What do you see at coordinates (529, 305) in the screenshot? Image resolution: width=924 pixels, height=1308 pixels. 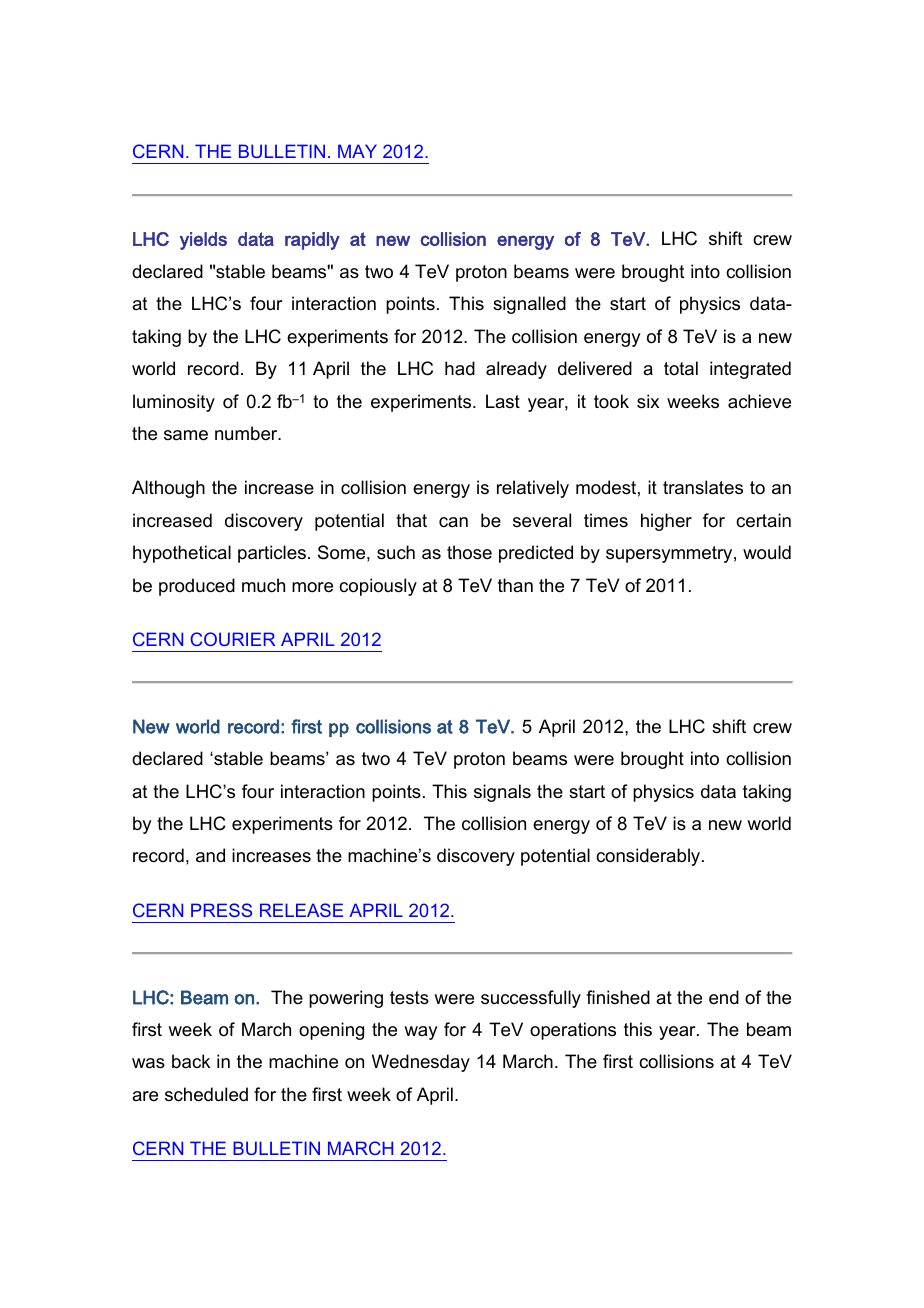 I see `signalled` at bounding box center [529, 305].
